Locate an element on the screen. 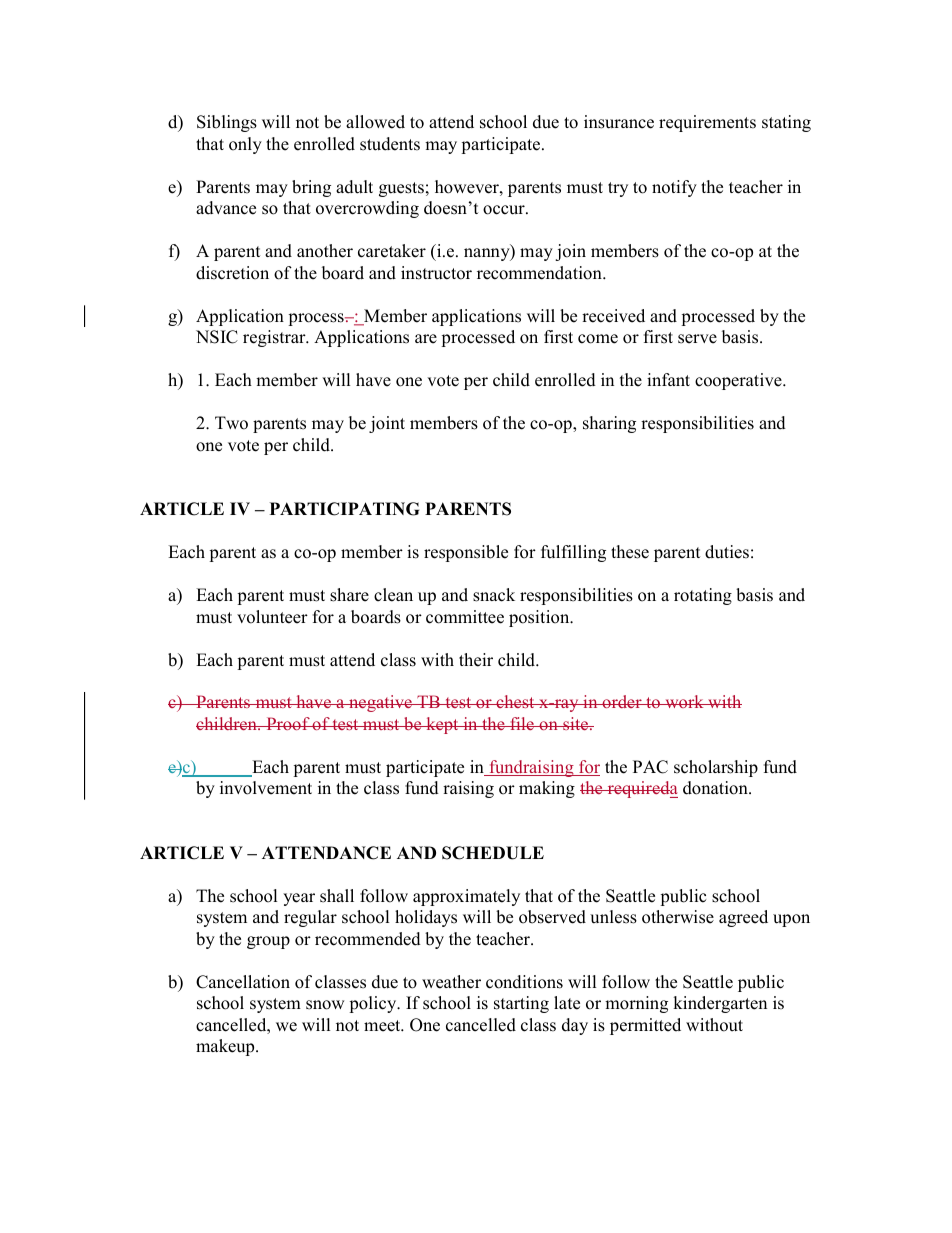 Image resolution: width=952 pixels, height=1233 pixels. snow is located at coordinates (325, 1005).
